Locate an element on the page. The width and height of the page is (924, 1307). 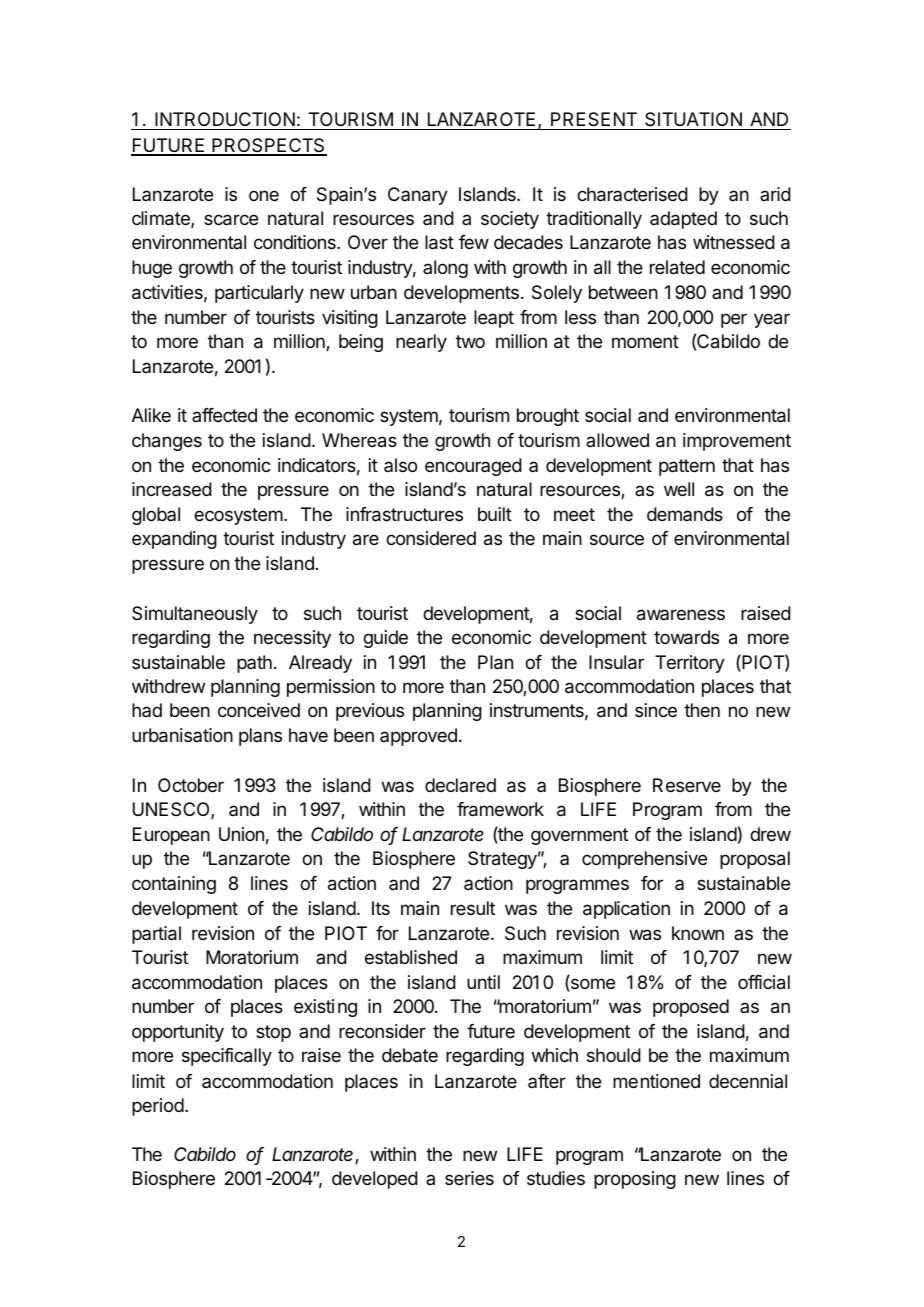
period is located at coordinates (158, 1107).
